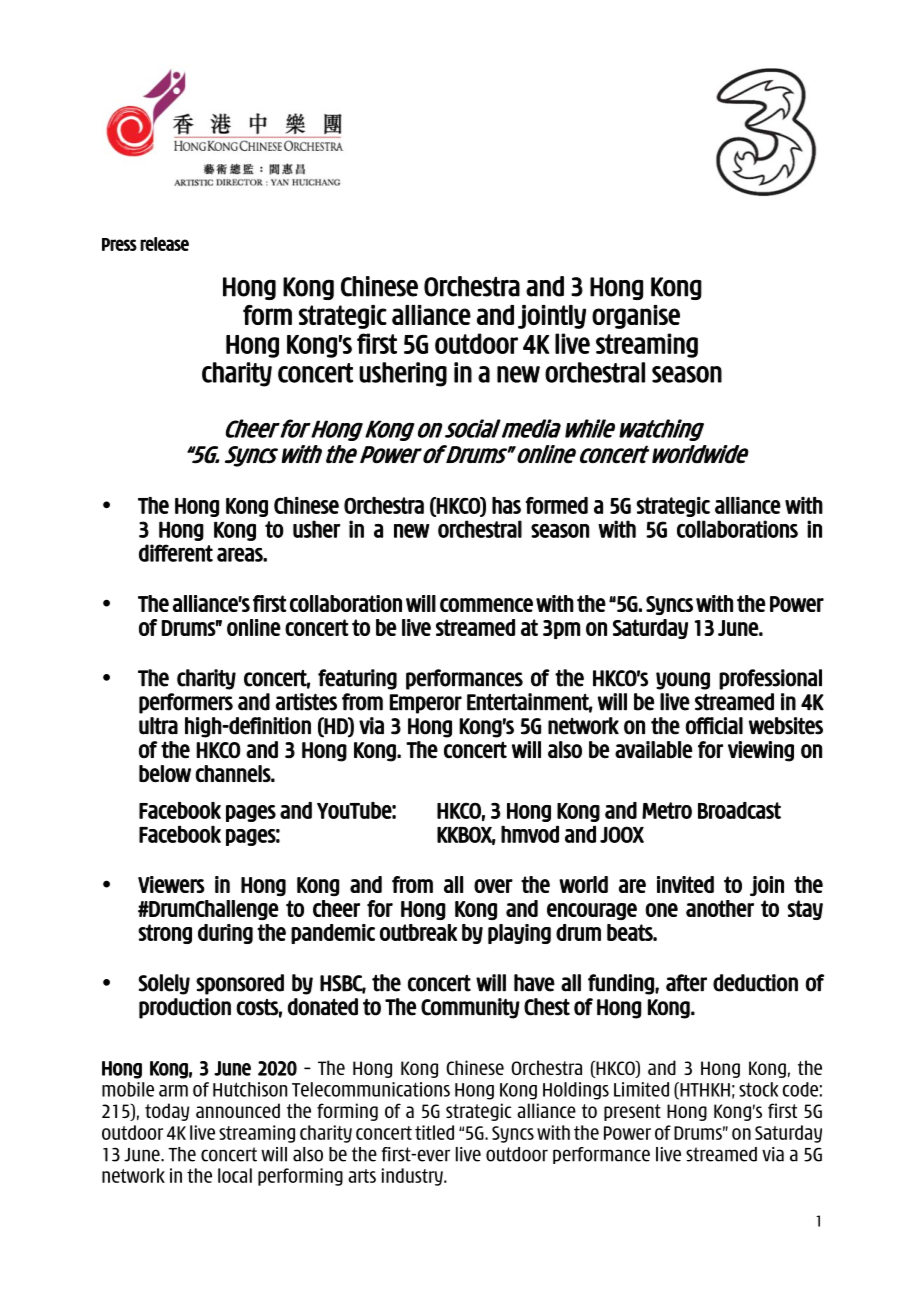 This screenshot has width=924, height=1308. I want to click on has, so click(506, 505).
